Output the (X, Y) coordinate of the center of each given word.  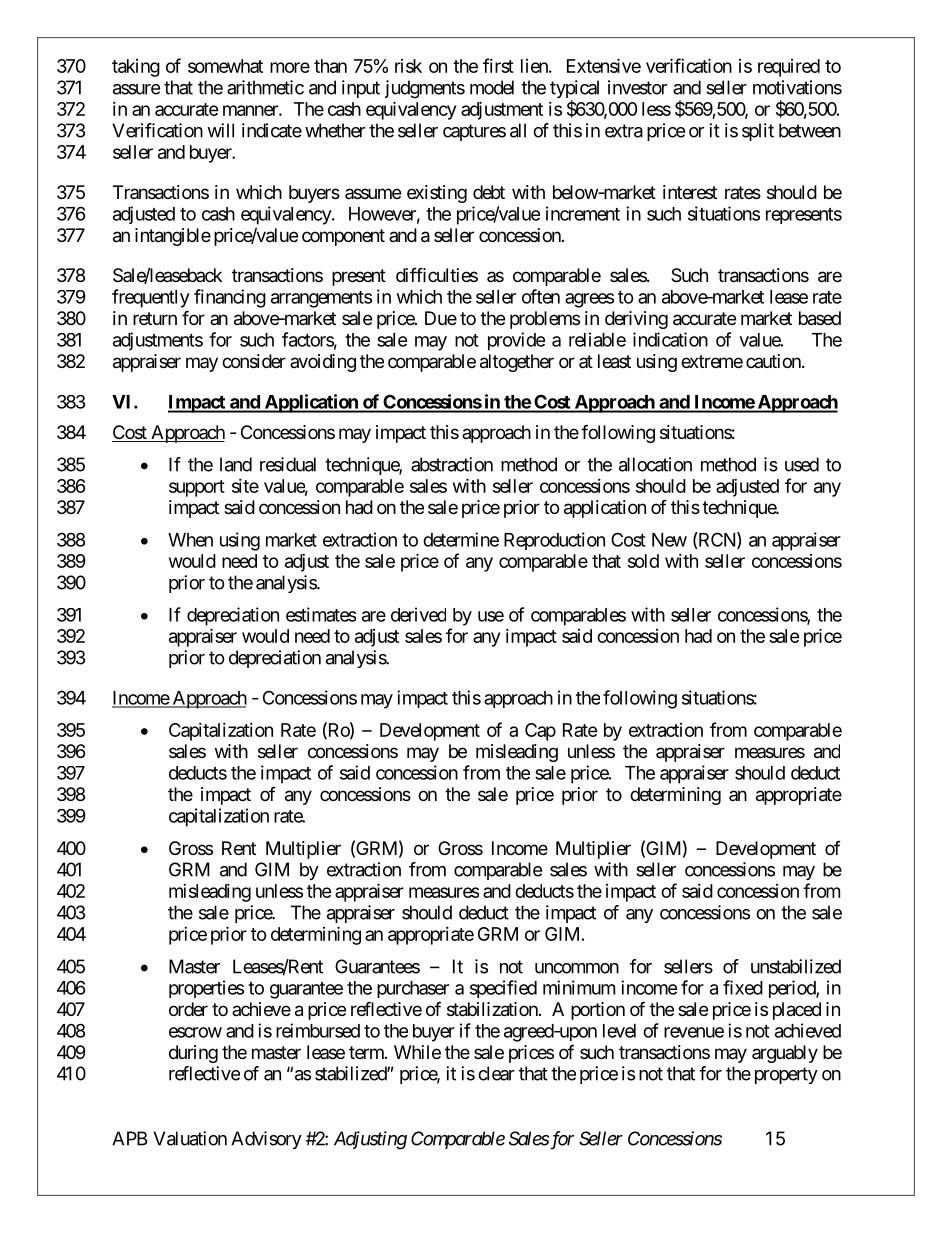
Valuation (190, 1138)
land (236, 464)
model (492, 87)
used (802, 464)
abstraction (452, 464)
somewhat (225, 66)
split (758, 132)
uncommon (577, 968)
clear (496, 1073)
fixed (743, 987)
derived (418, 614)
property (786, 1075)
